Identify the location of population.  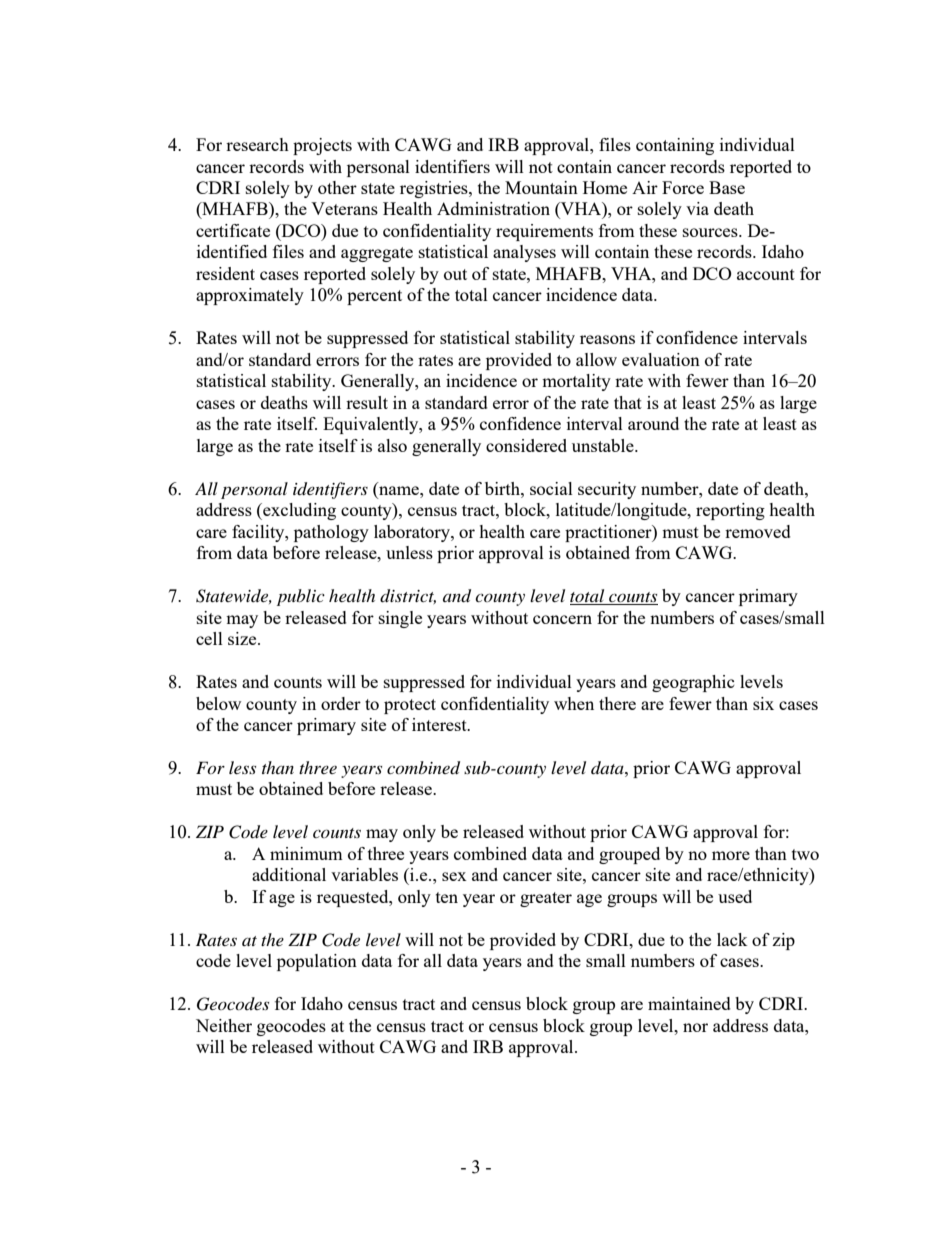
(317, 962).
